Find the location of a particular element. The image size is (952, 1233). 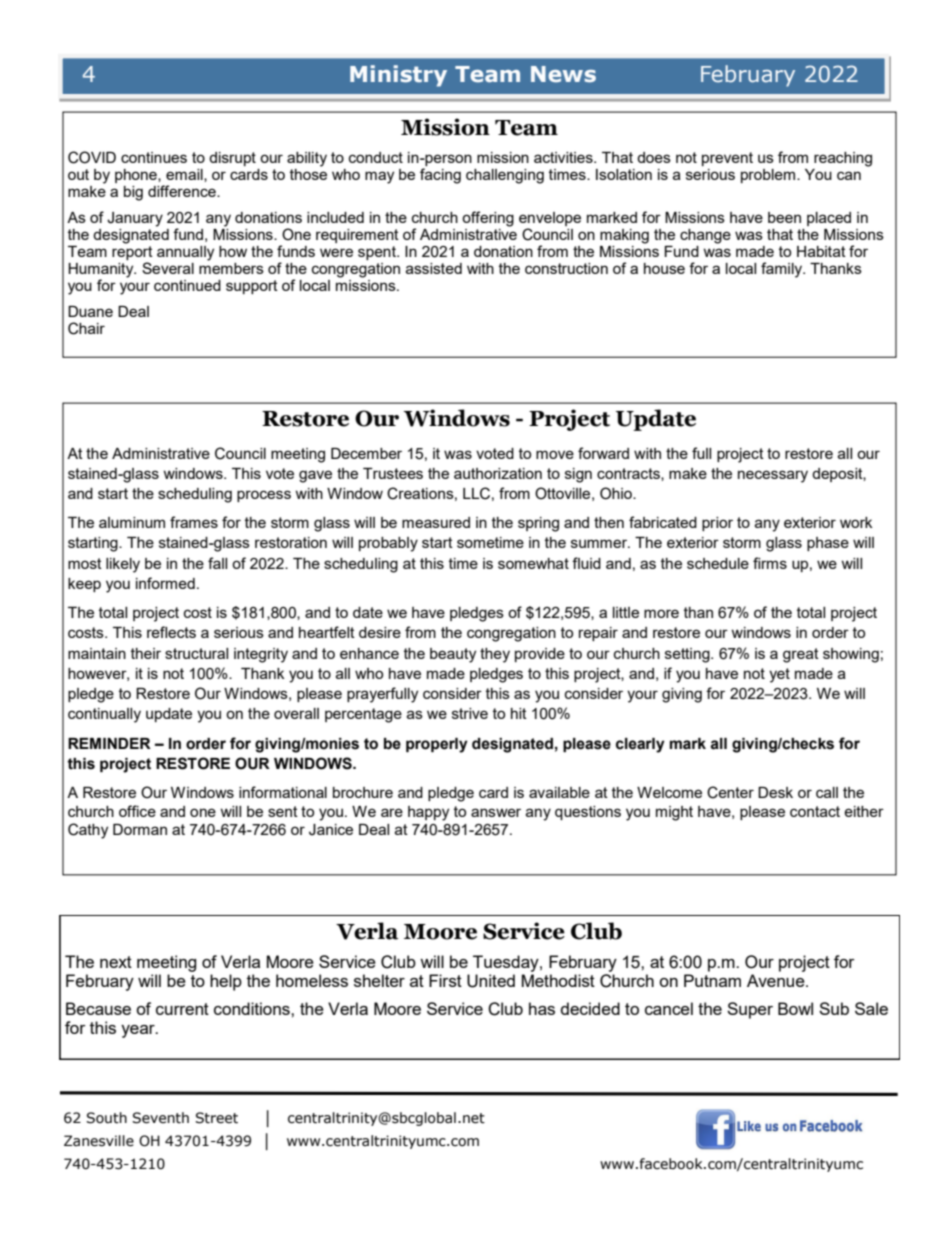

reflects is located at coordinates (171, 632).
